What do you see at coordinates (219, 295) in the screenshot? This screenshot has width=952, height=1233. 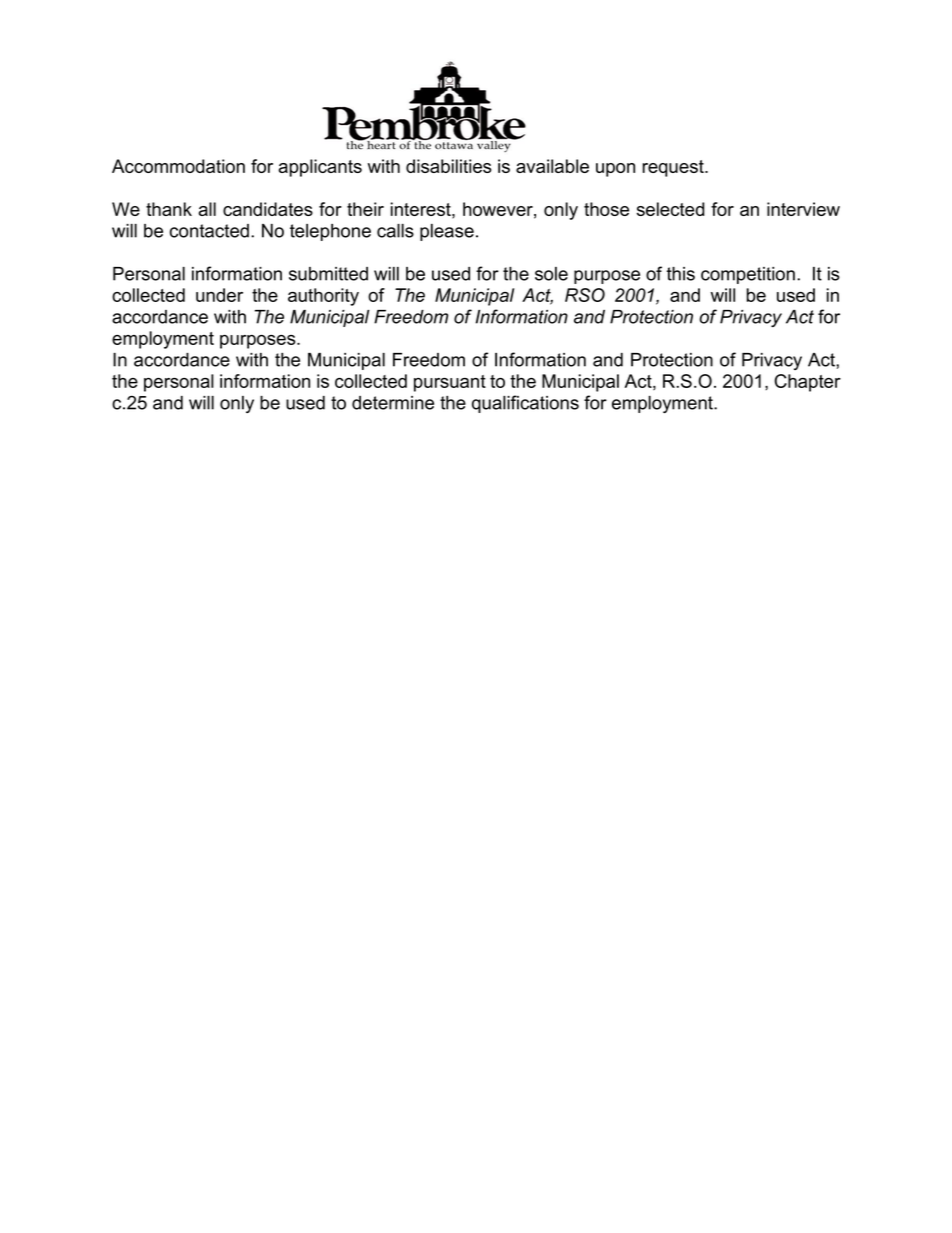 I see `under` at bounding box center [219, 295].
